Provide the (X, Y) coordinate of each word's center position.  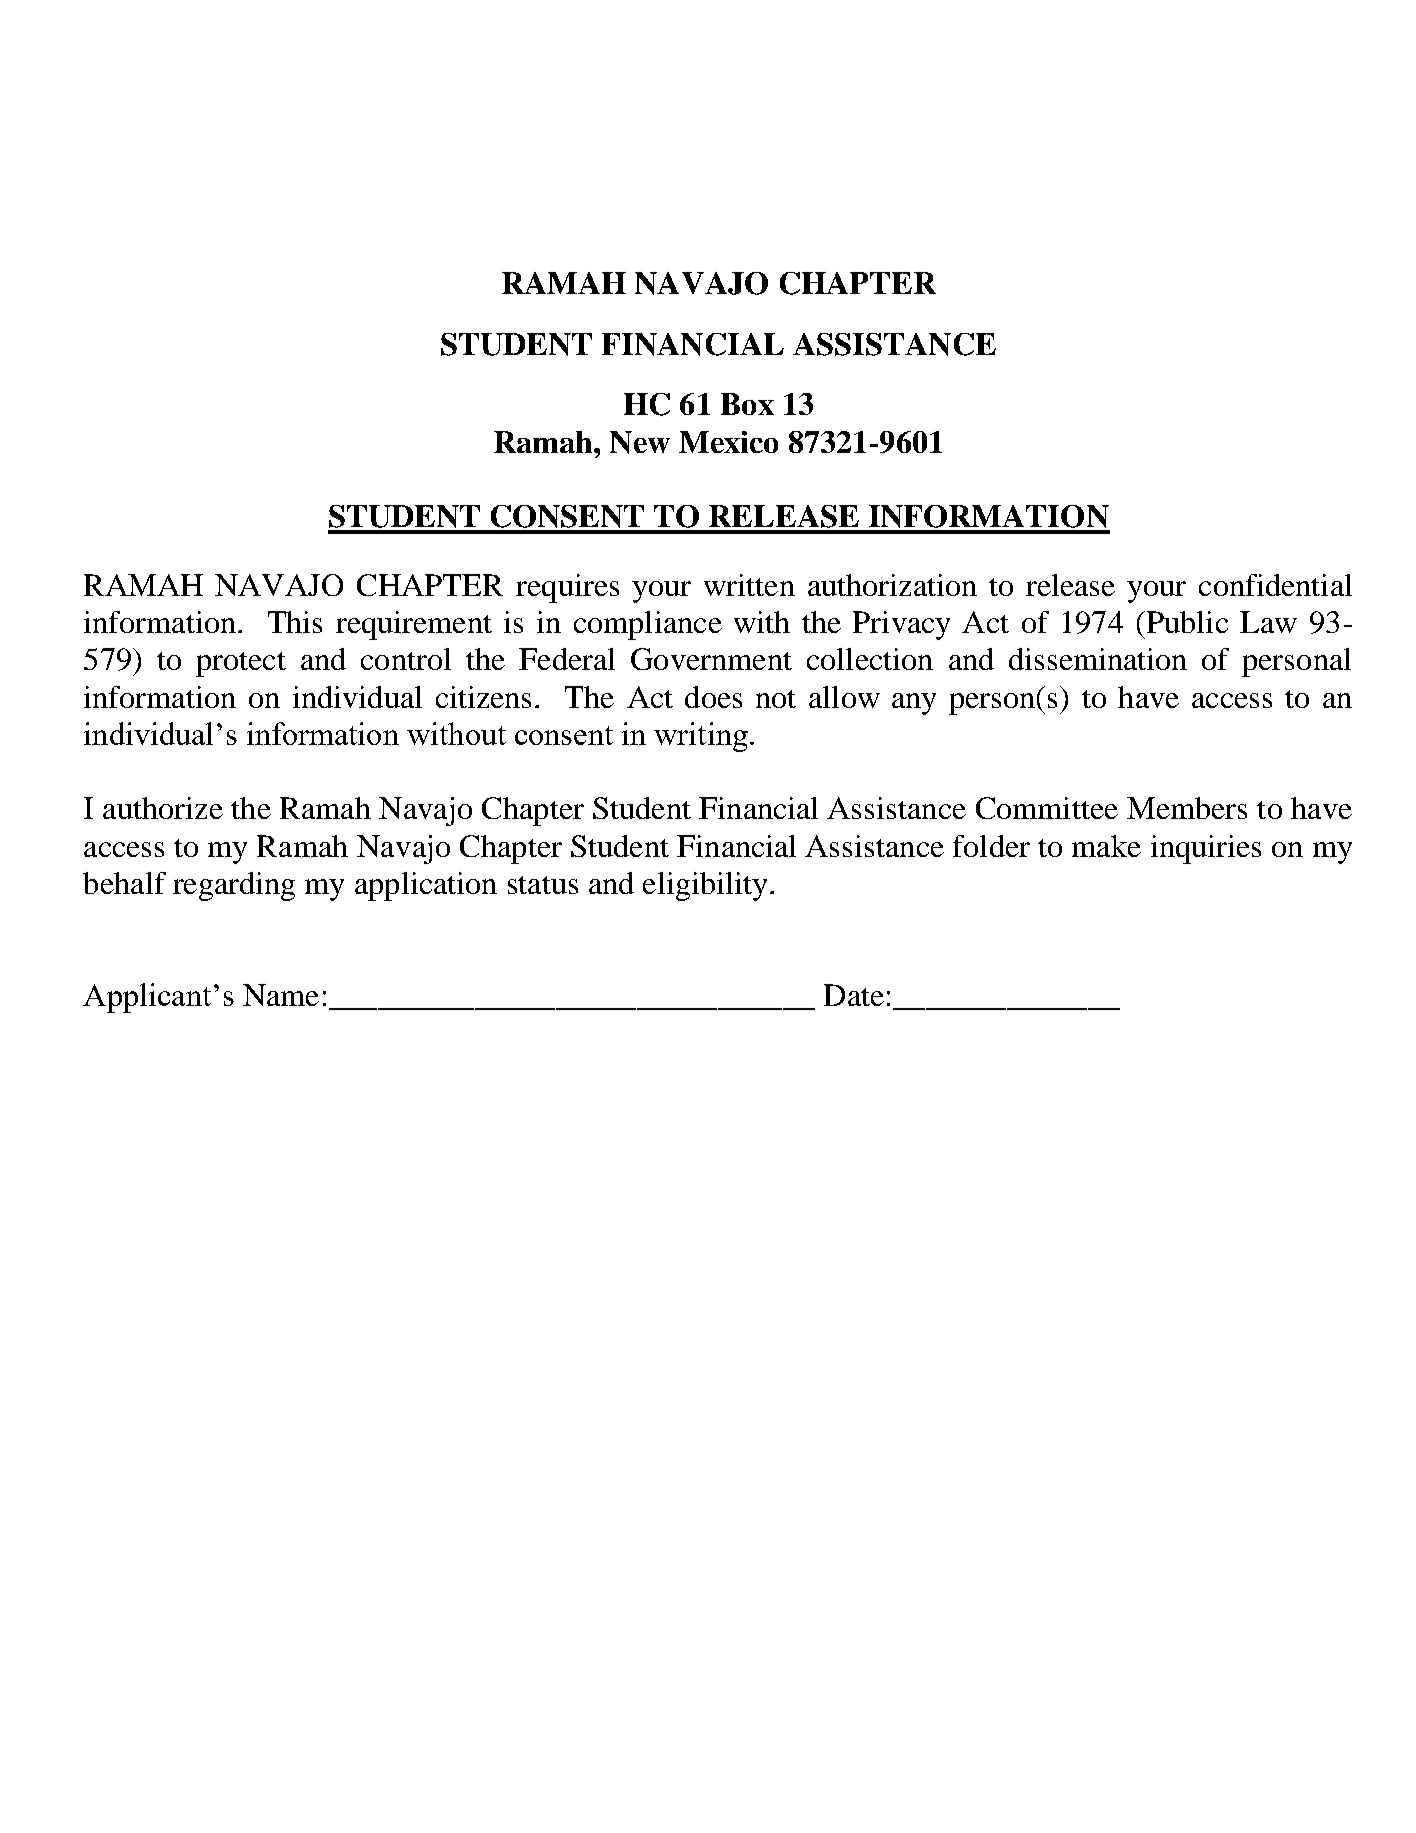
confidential (1275, 585)
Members (1187, 808)
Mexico (728, 442)
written (749, 585)
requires (567, 588)
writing (701, 737)
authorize (163, 808)
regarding (234, 886)
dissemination (1098, 659)
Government (711, 659)
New (640, 442)
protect (241, 664)
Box (747, 404)
